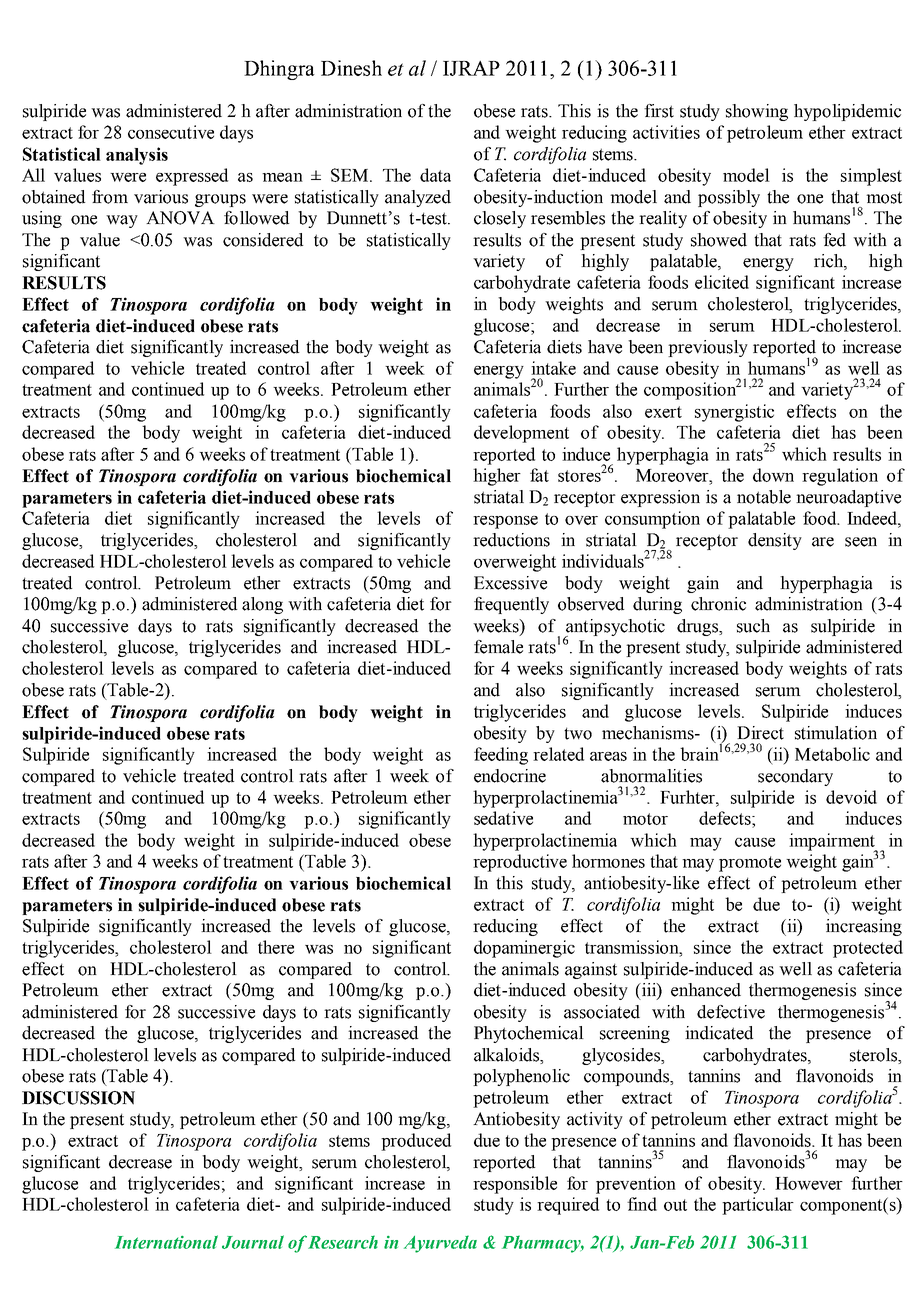 The width and height of the screenshot is (924, 1307). Describe the element at coordinates (166, 1242) in the screenshot. I see `International` at that location.
